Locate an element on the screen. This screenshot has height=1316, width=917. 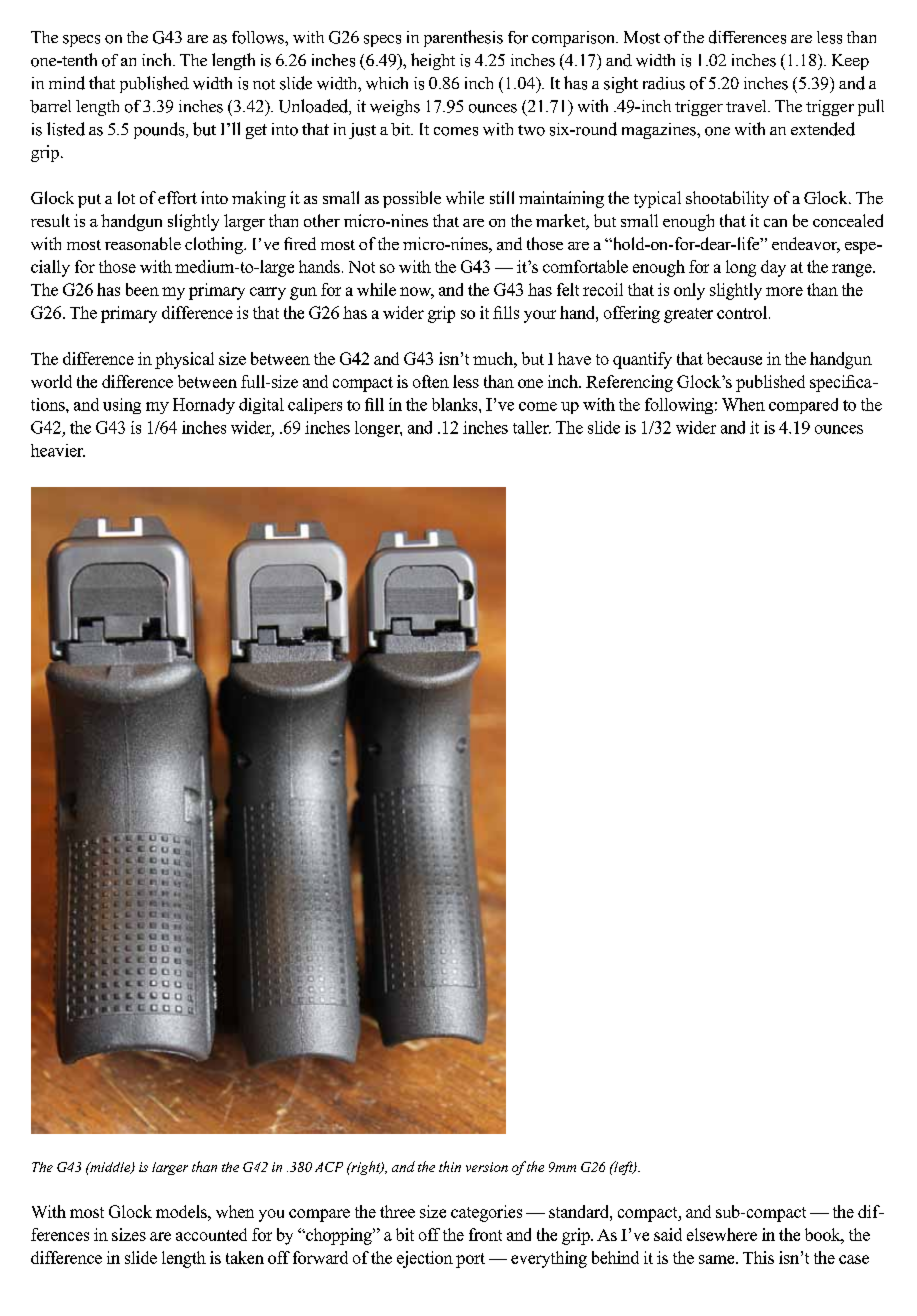
elsewhere is located at coordinates (722, 1234).
